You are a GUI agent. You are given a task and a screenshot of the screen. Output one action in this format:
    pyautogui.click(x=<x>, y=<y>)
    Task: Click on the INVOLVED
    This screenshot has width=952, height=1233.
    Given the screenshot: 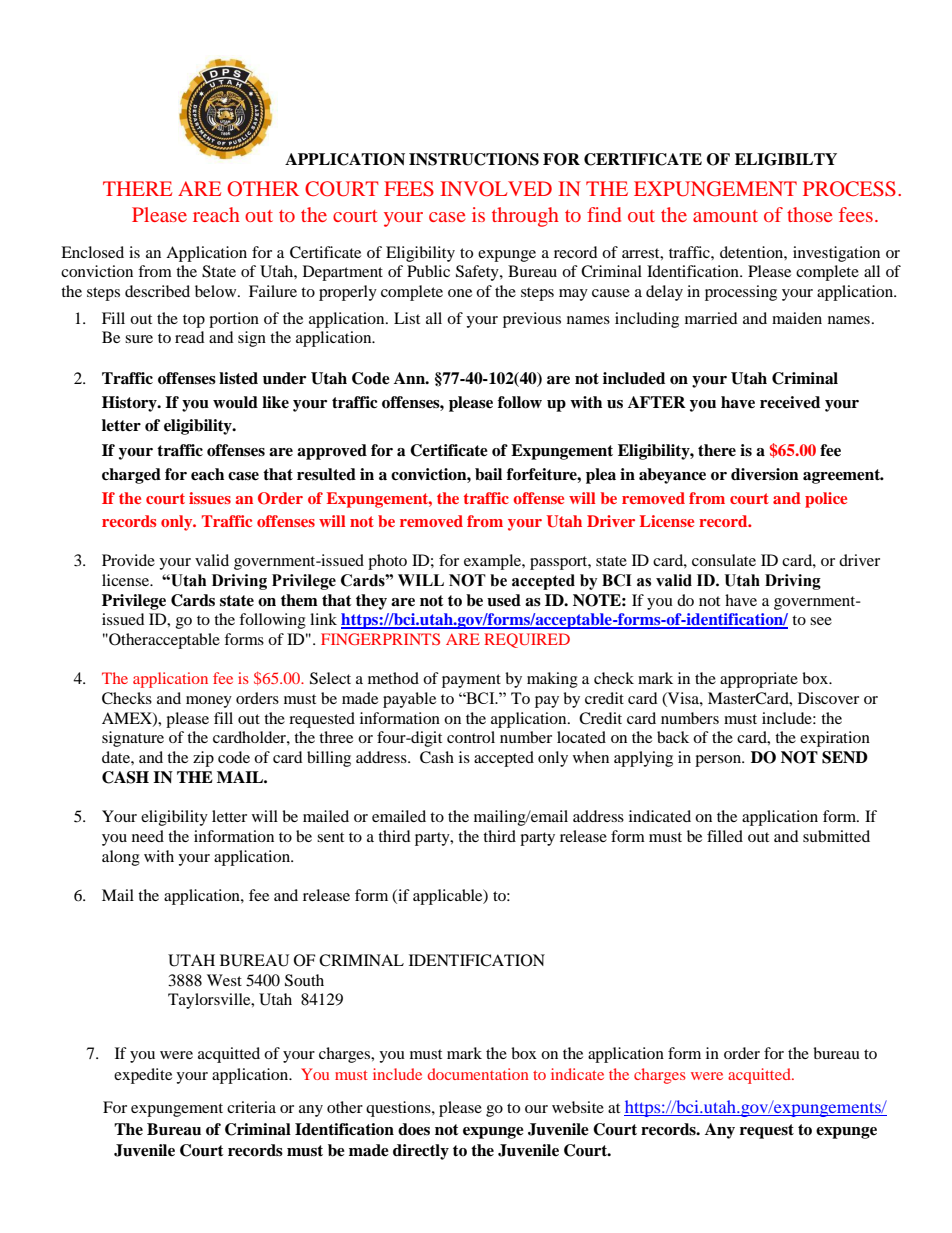 What is the action you would take?
    pyautogui.click(x=496, y=189)
